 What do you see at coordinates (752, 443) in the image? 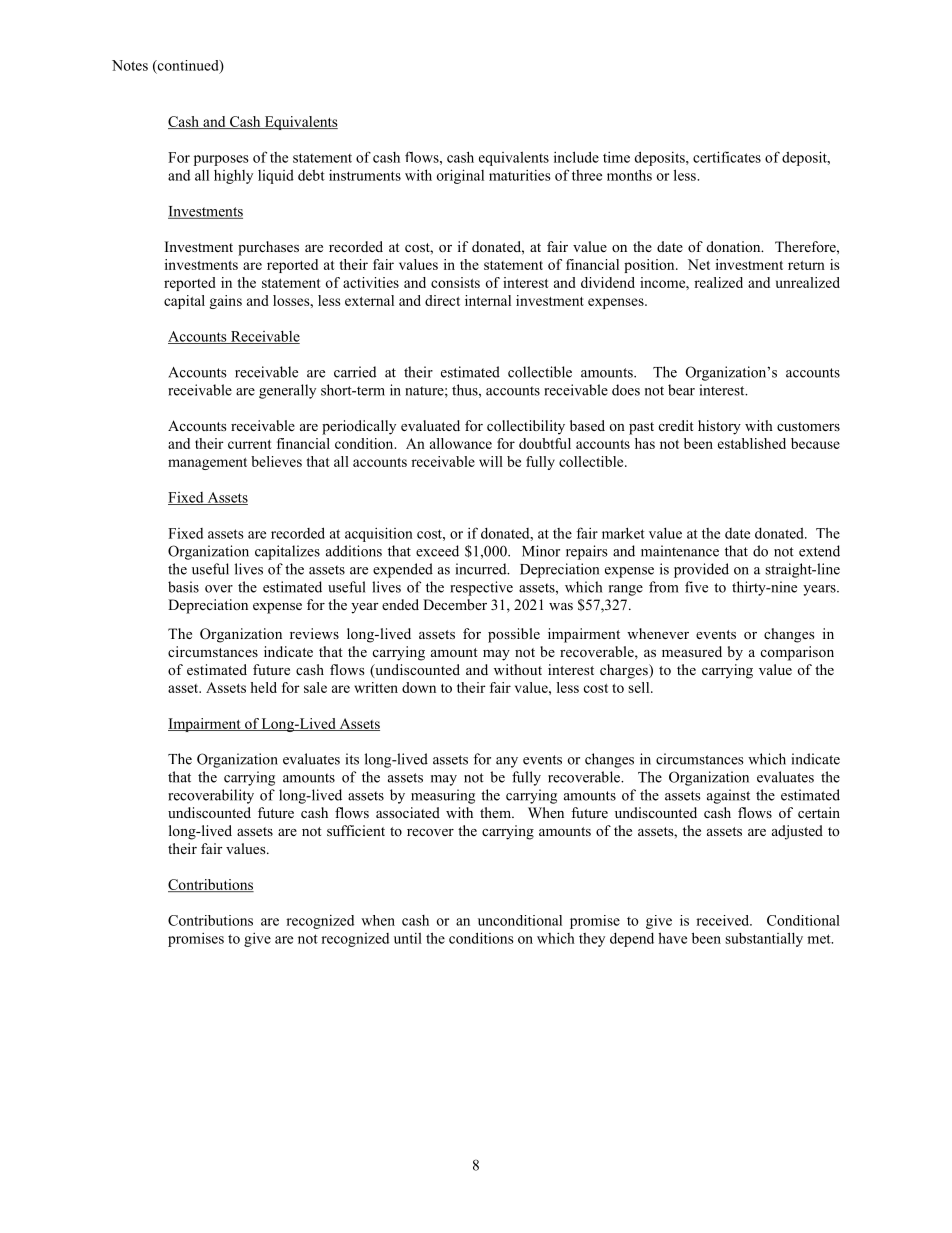
I see `established` at bounding box center [752, 443].
